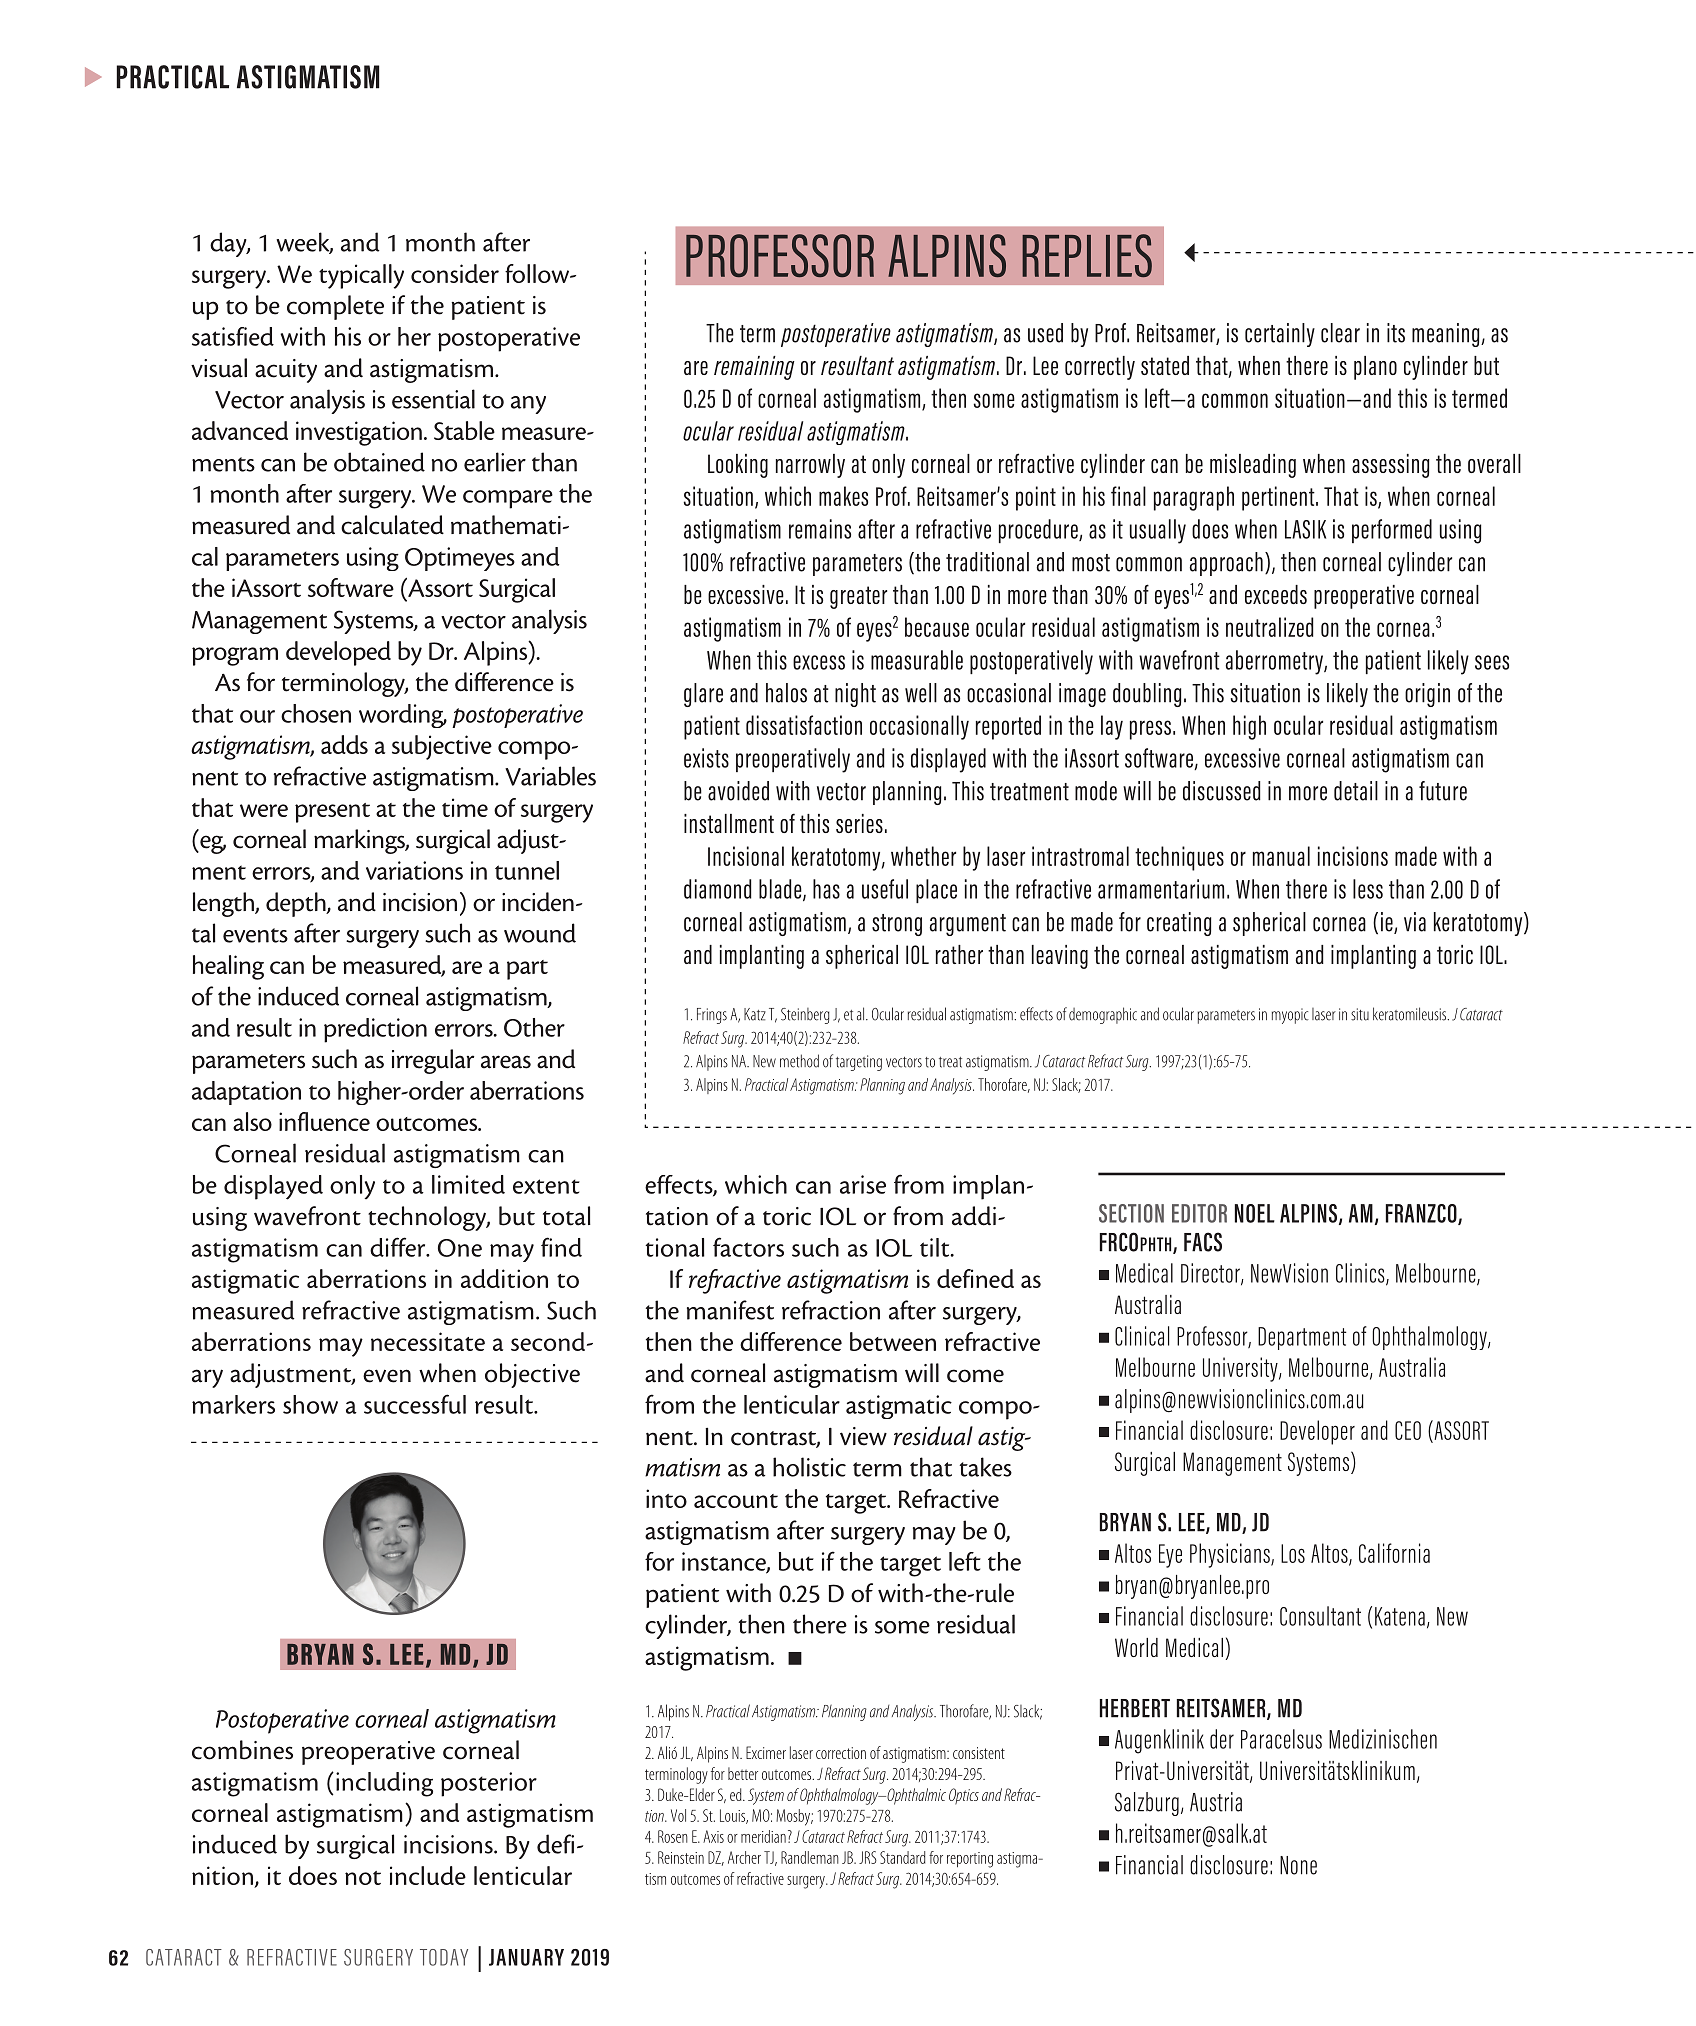 Image resolution: width=1696 pixels, height=2026 pixels. I want to click on JRS, so click(868, 1857).
